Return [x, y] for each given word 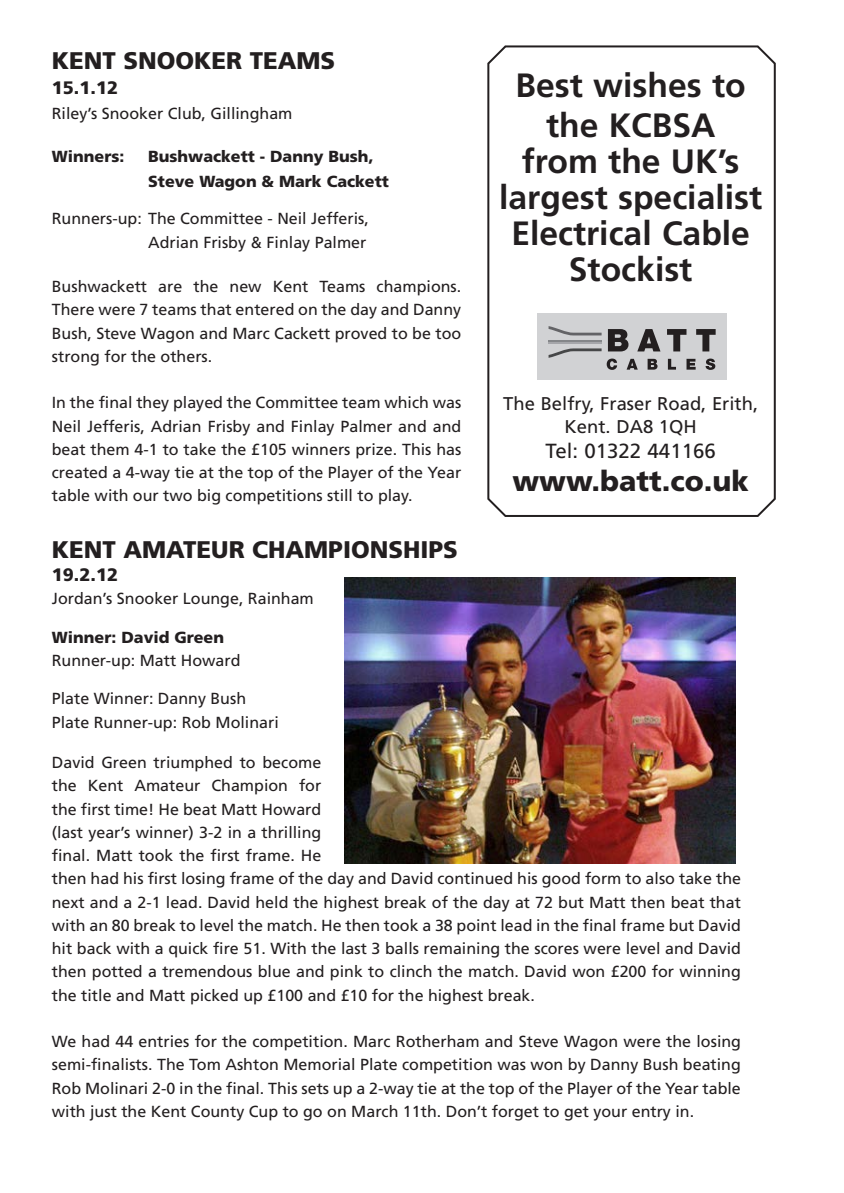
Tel [558, 450]
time [131, 809]
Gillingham [251, 115]
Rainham [281, 598]
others [185, 356]
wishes [647, 84]
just [103, 1113]
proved [361, 335]
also [660, 878]
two [177, 495]
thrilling [290, 834]
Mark [300, 181]
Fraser [626, 404]
